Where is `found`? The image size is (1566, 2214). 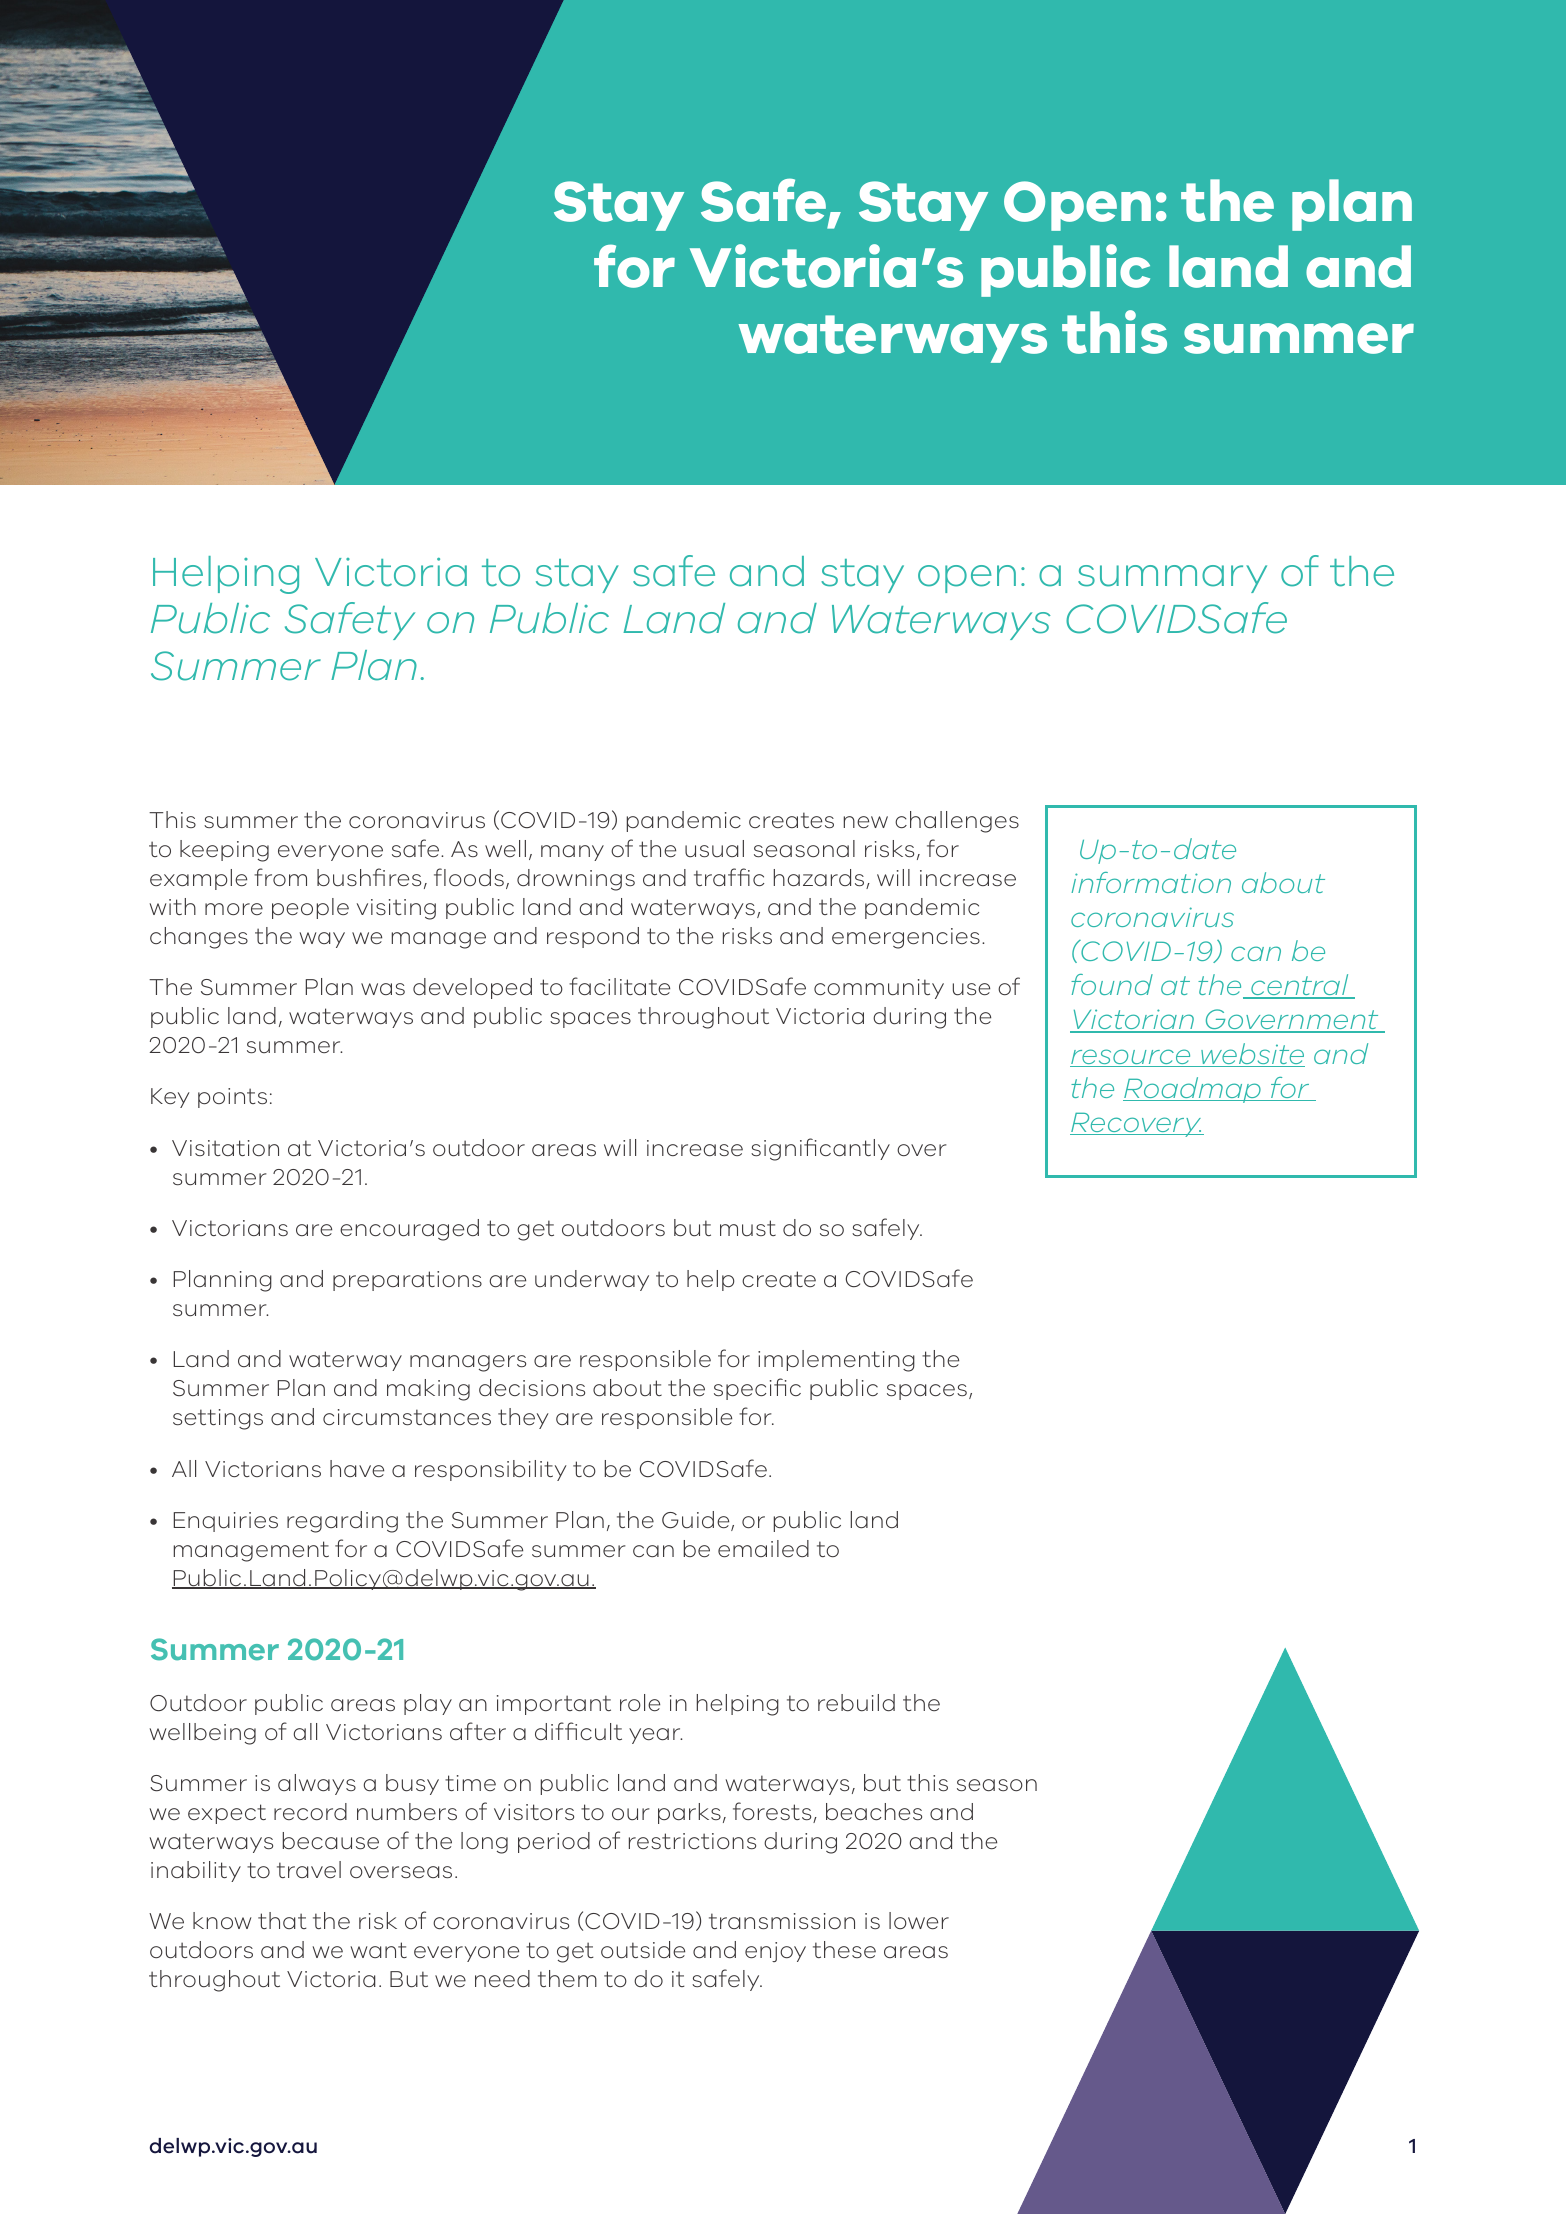
found is located at coordinates (1112, 984).
